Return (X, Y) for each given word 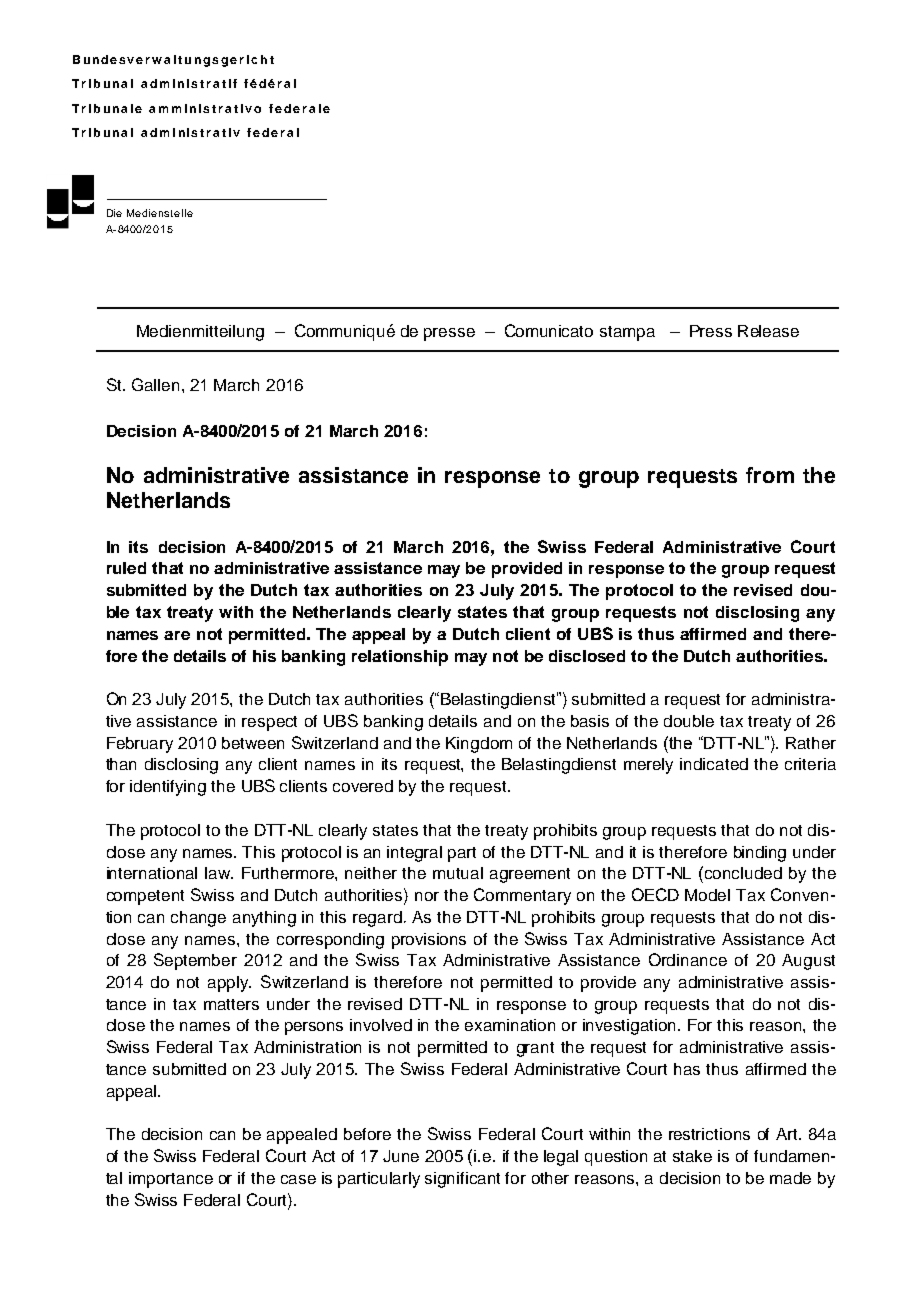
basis (590, 721)
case (298, 1179)
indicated (714, 764)
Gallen (155, 384)
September (195, 961)
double (689, 721)
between (253, 743)
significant (462, 1180)
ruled (126, 568)
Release (768, 331)
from (770, 475)
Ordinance (688, 959)
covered (363, 786)
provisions (429, 941)
